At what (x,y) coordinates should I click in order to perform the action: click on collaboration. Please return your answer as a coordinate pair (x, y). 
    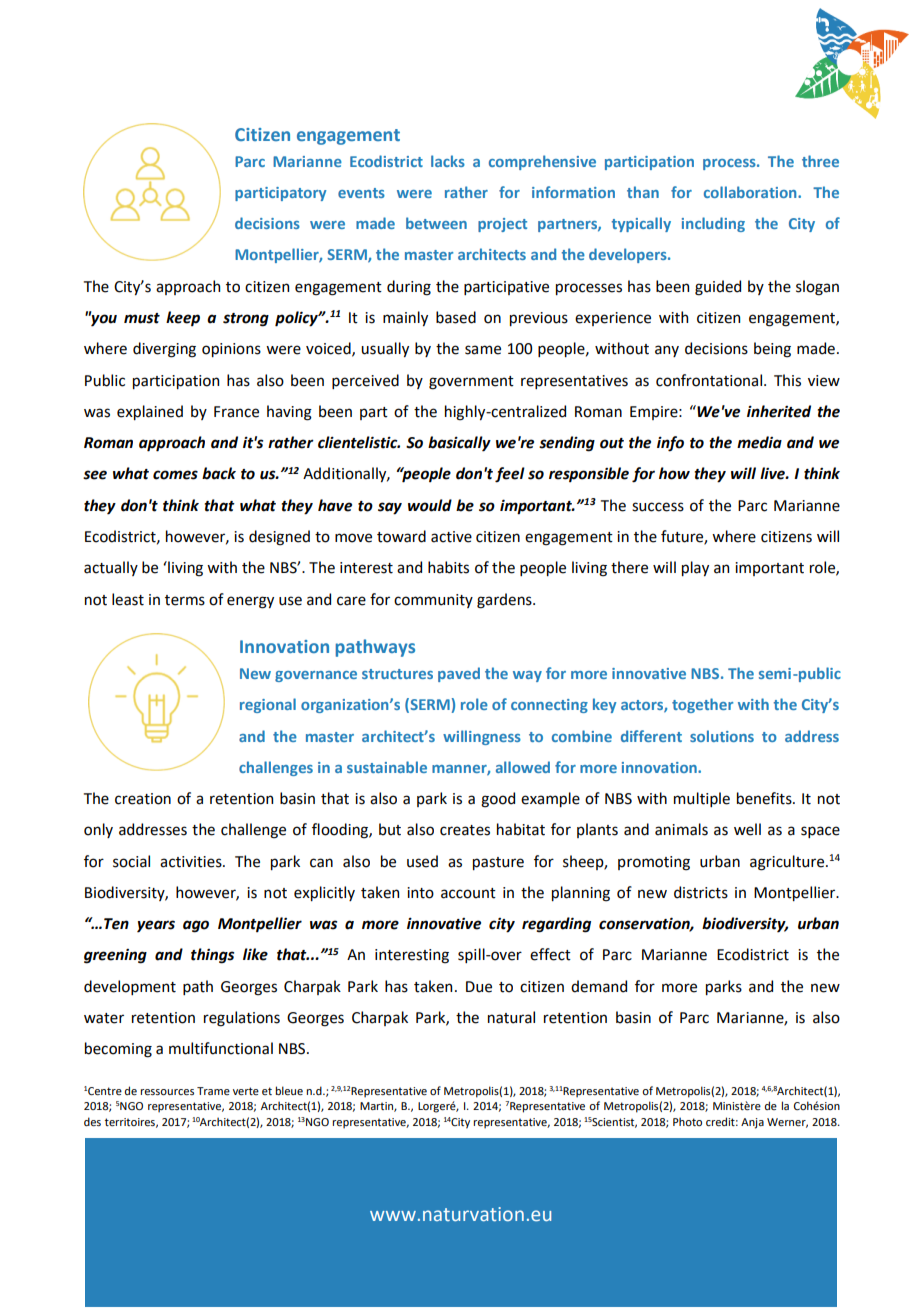
    Looking at the image, I should click on (751, 192).
